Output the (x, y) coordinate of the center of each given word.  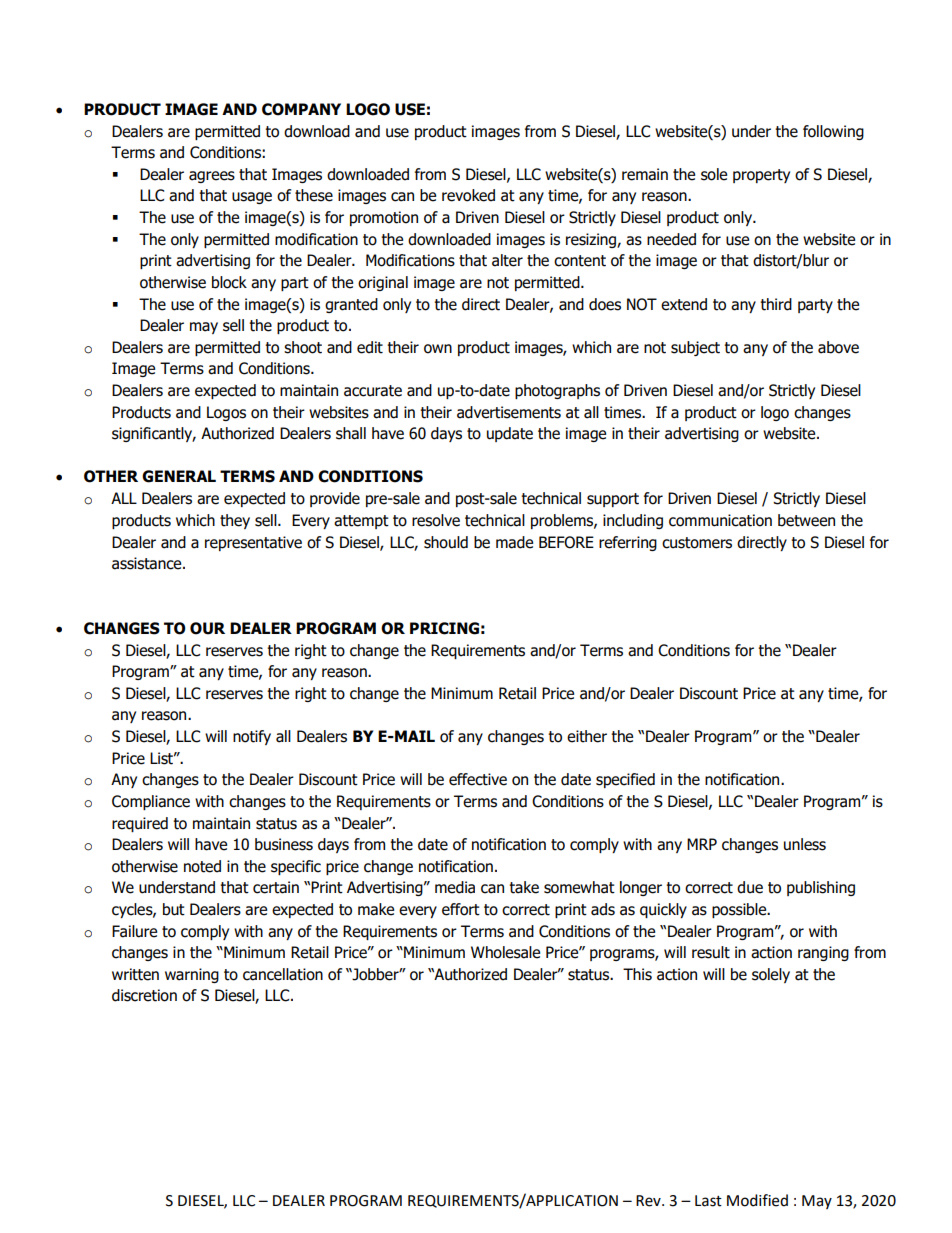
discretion (144, 995)
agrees (212, 177)
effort (461, 909)
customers (697, 543)
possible (740, 910)
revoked (468, 195)
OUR (207, 628)
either (587, 736)
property (761, 176)
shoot (303, 347)
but (174, 909)
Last (708, 1201)
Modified (757, 1200)
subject (695, 348)
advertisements (509, 412)
